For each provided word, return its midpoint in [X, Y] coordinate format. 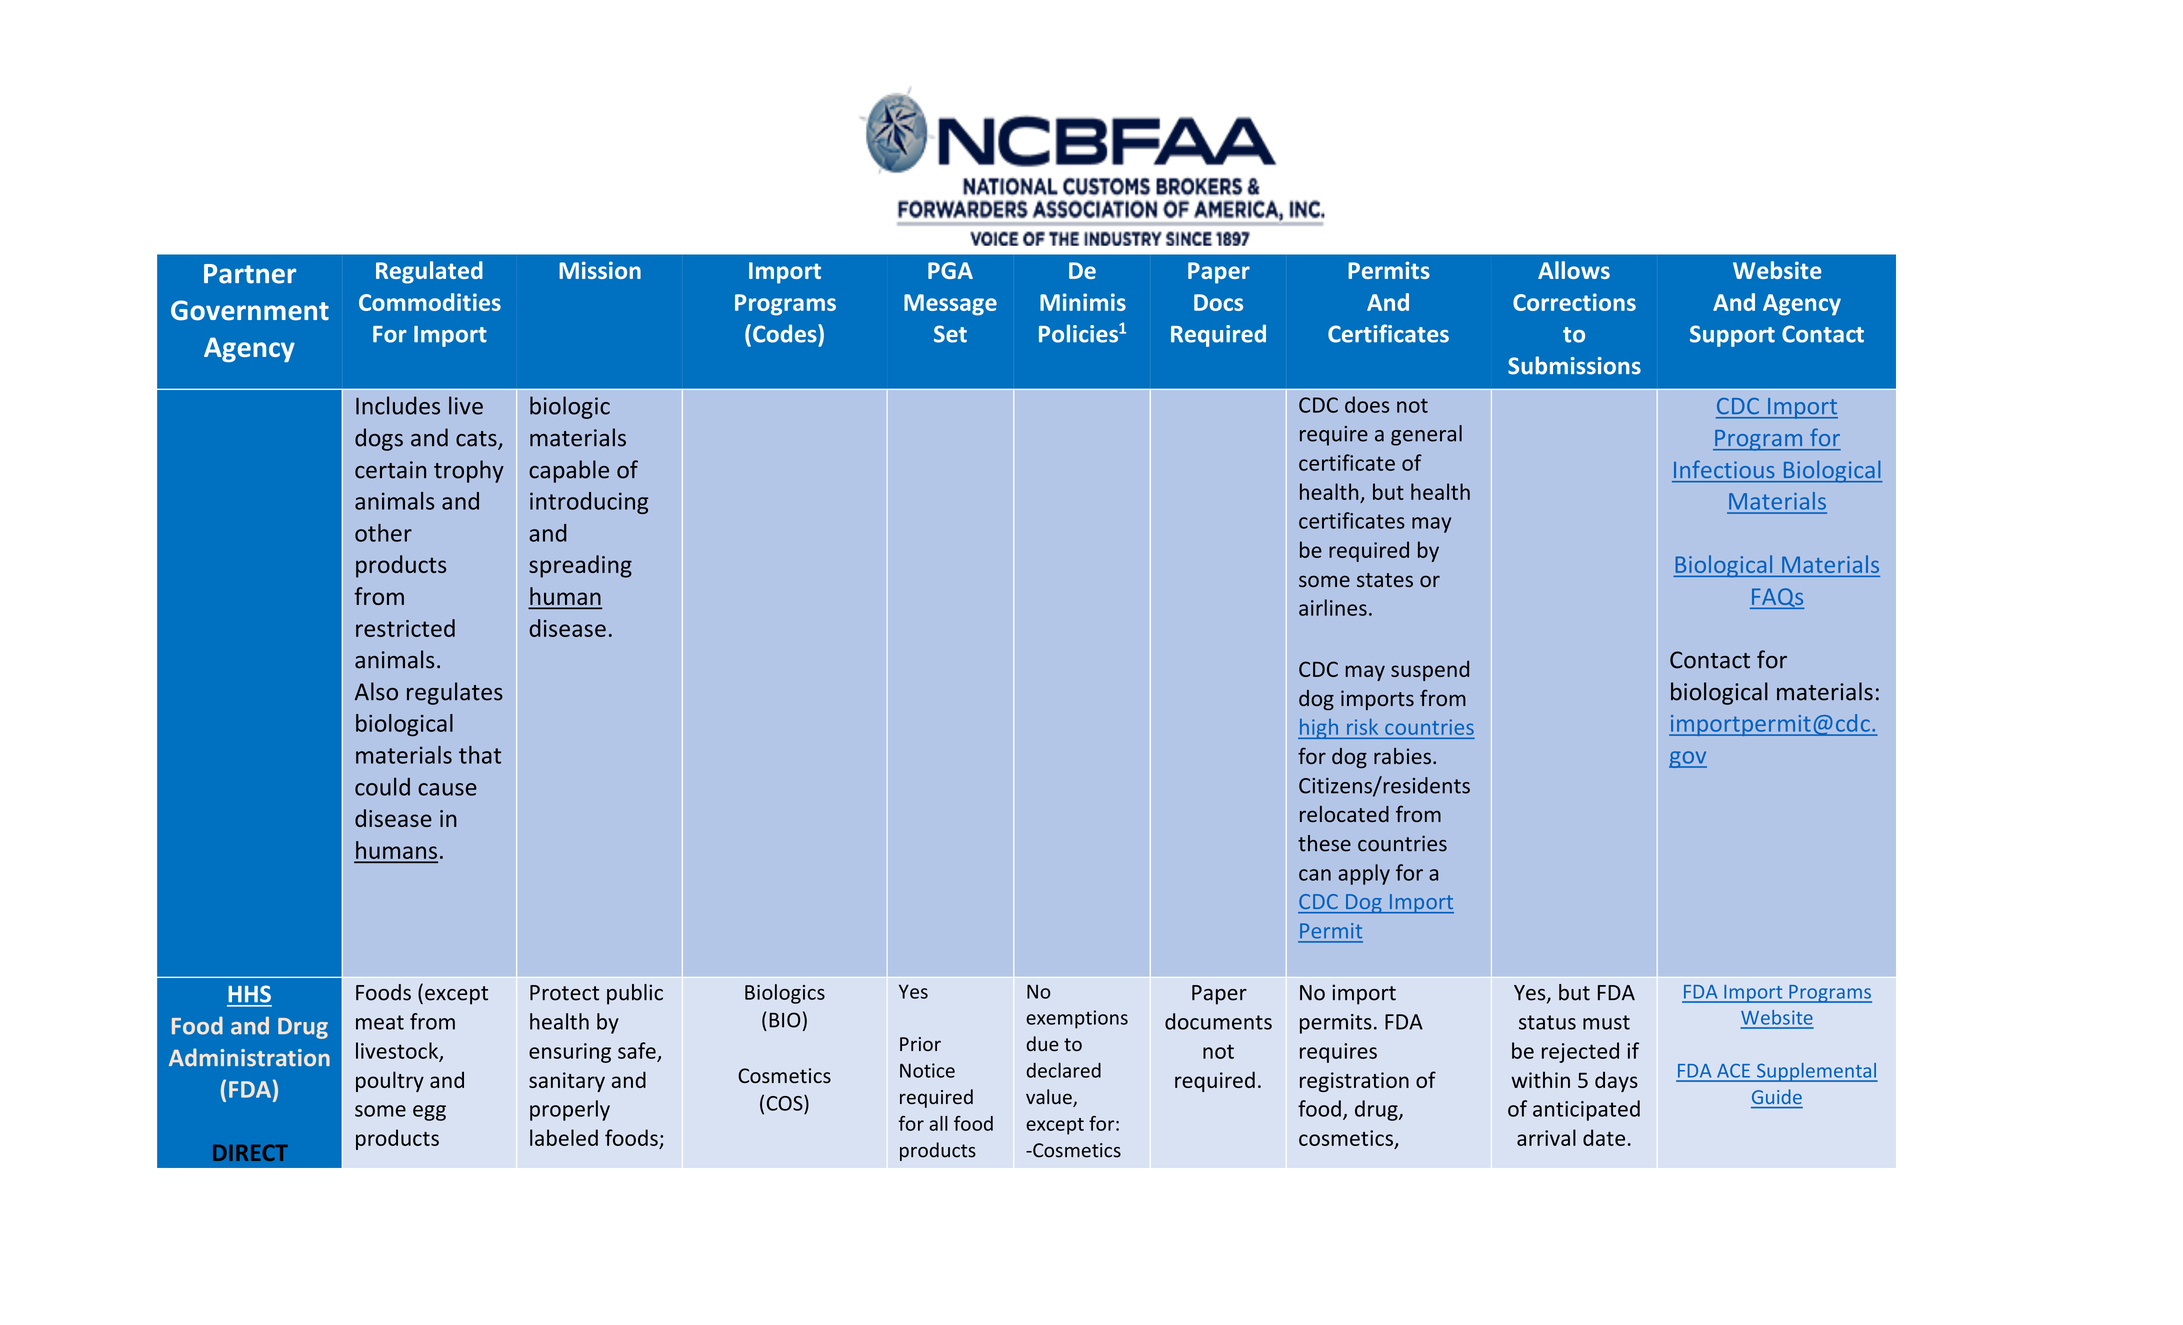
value [1050, 1098]
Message [950, 305]
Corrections [1574, 302]
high [1319, 729]
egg [429, 1113]
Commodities [430, 302]
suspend [1430, 670]
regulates [455, 693]
